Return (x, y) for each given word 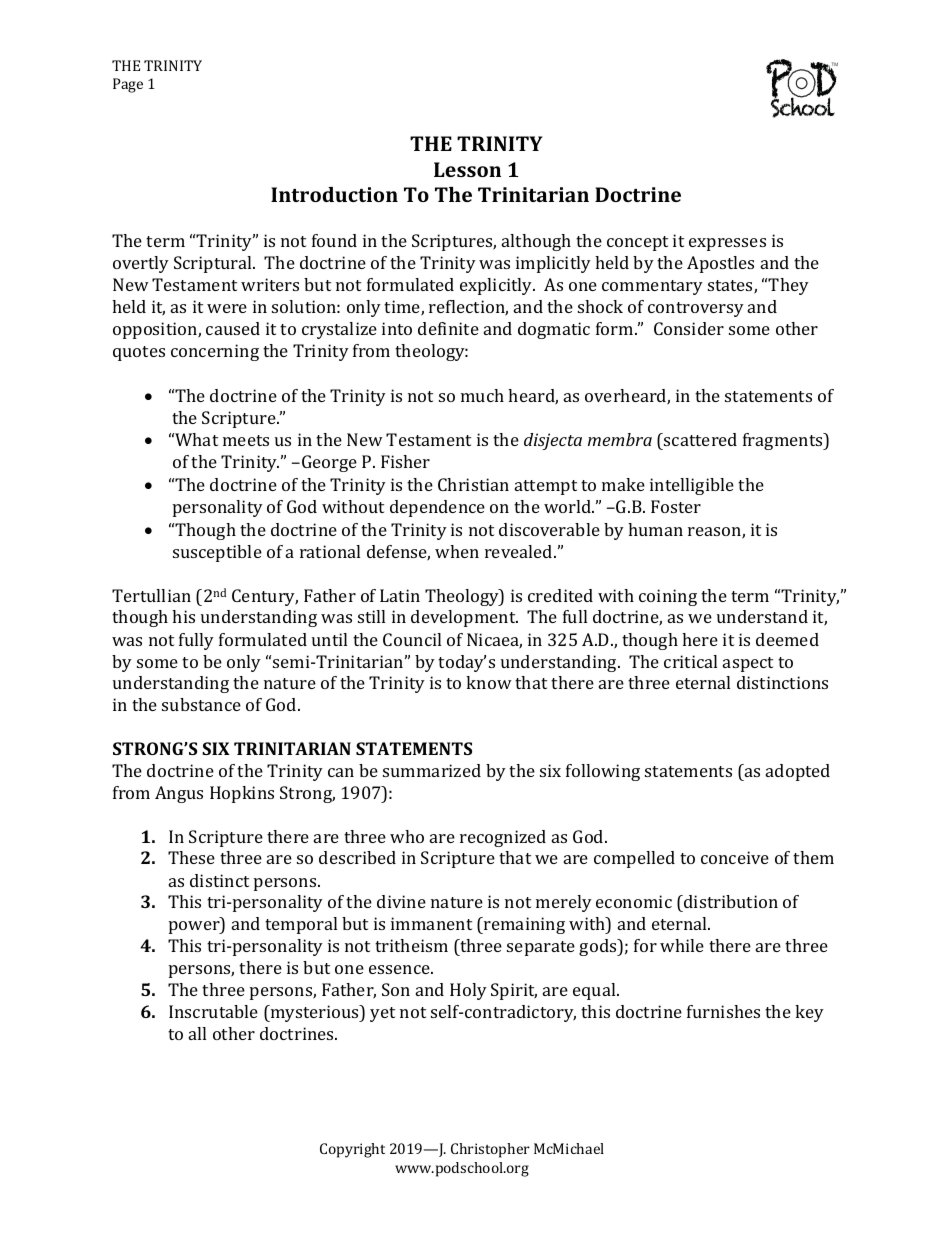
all (197, 1033)
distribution (730, 901)
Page (128, 85)
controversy (696, 309)
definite (448, 328)
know (489, 682)
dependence (437, 508)
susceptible (217, 553)
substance (201, 704)
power (195, 927)
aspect (748, 664)
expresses (727, 244)
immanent (431, 923)
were (227, 308)
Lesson (467, 169)
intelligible (692, 486)
